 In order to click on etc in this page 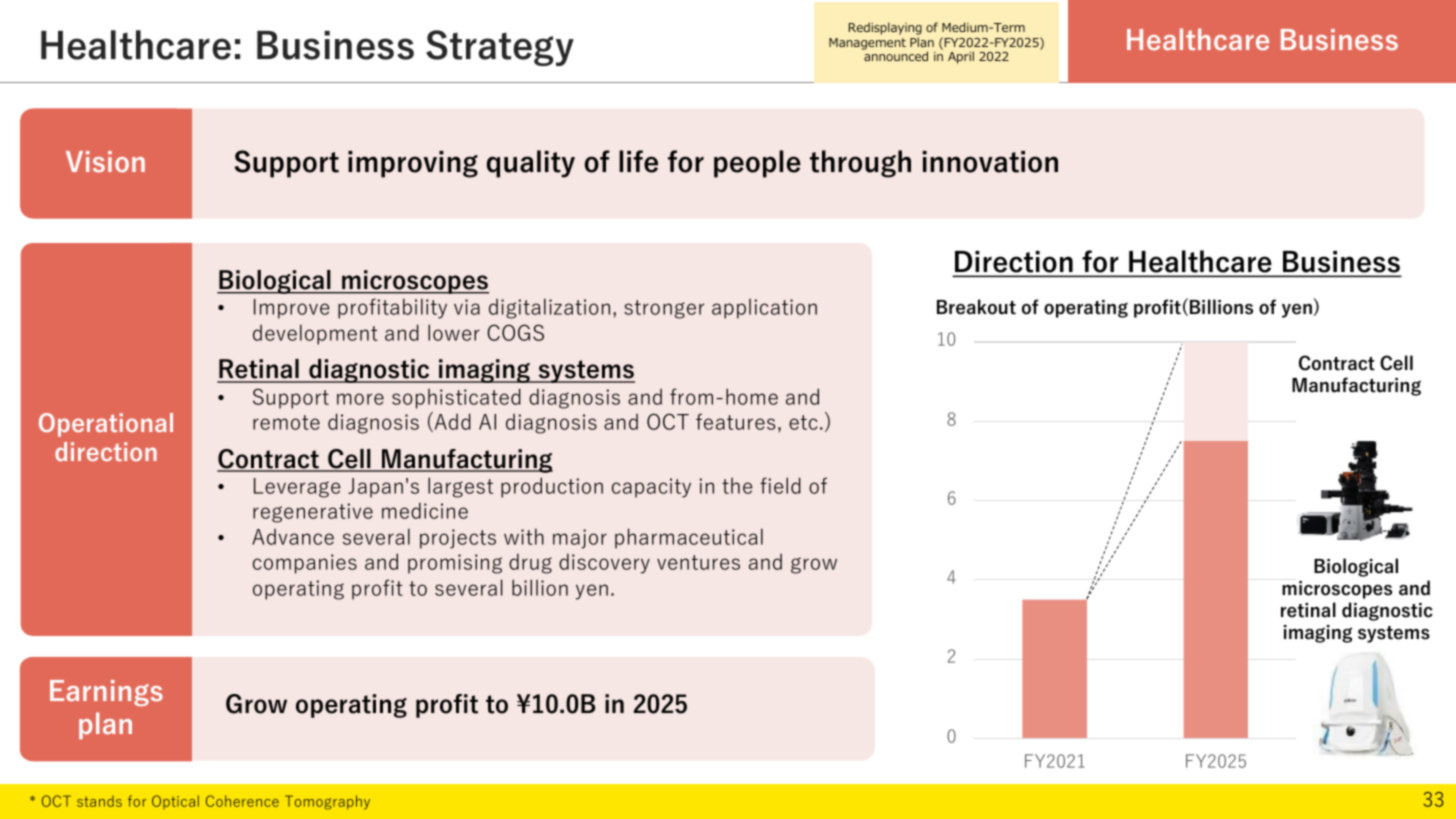, I will do `click(803, 422)`.
